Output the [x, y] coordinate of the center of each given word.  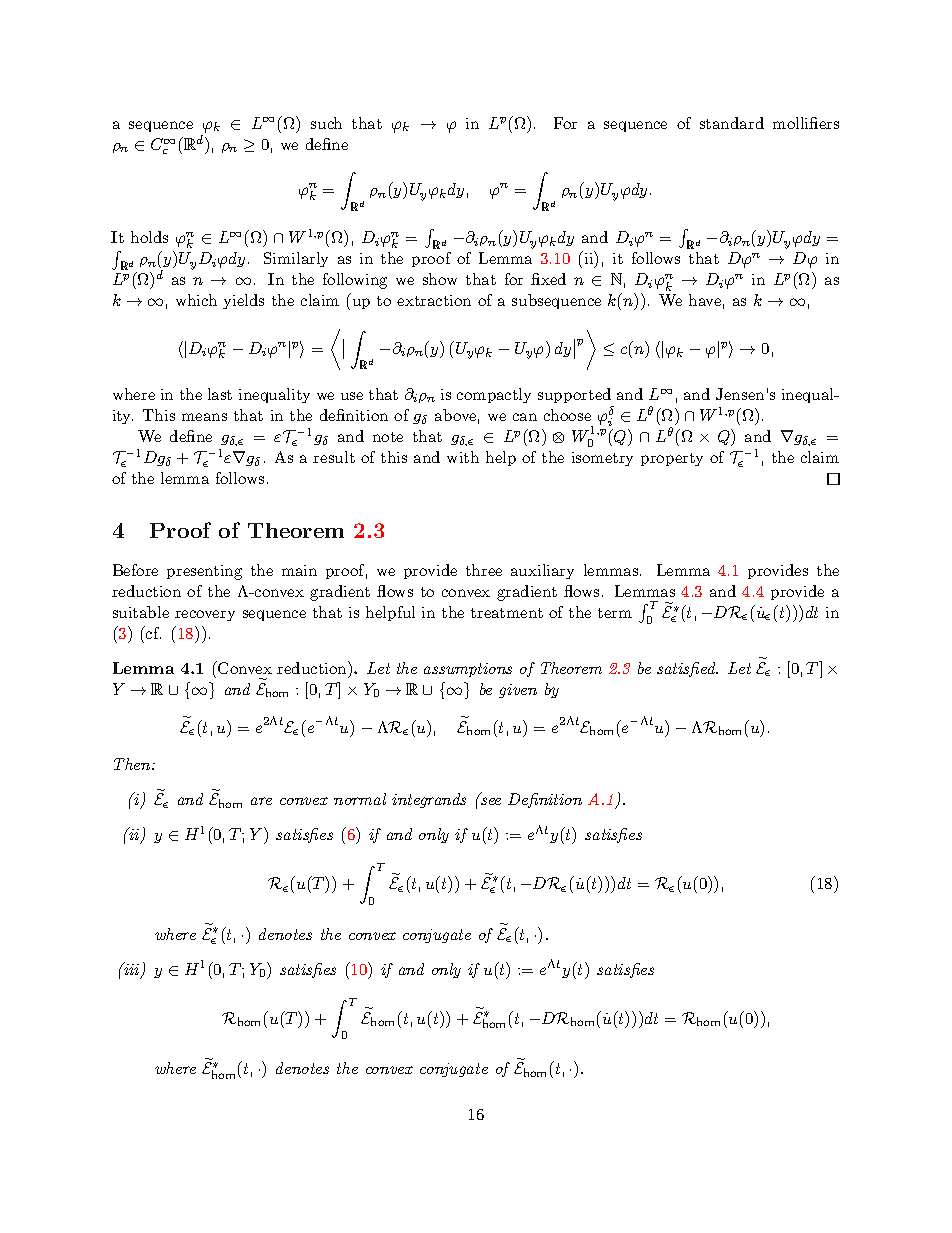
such [326, 123]
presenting [204, 572]
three [484, 570]
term [615, 613]
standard [732, 123]
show [440, 279]
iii [132, 970]
